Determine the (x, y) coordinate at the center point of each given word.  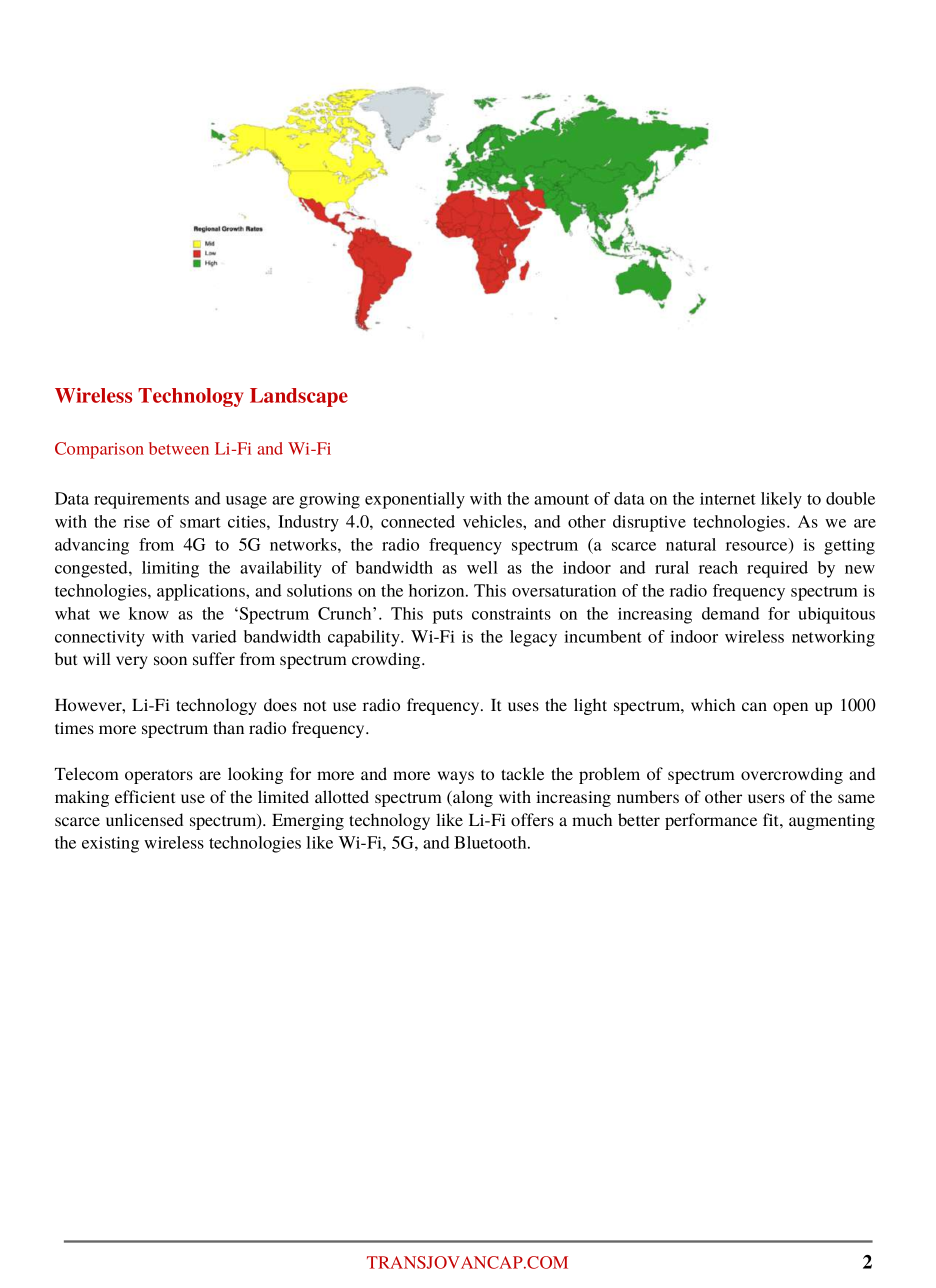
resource (758, 547)
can (754, 706)
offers (532, 819)
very (131, 662)
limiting (170, 569)
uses (523, 706)
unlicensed (144, 819)
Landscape (299, 397)
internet (728, 499)
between (179, 448)
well (482, 567)
